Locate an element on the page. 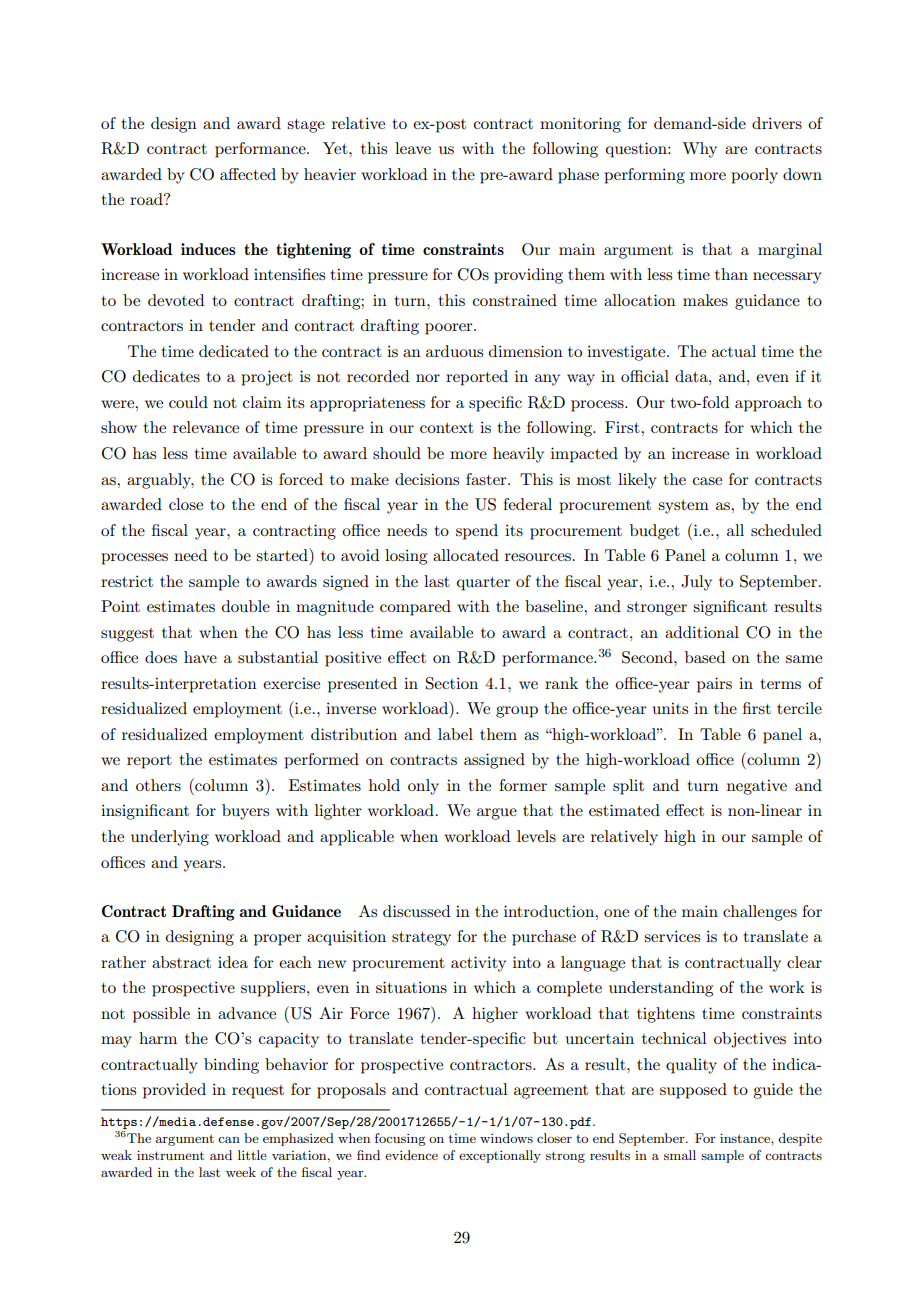  instrument is located at coordinates (170, 1155).
